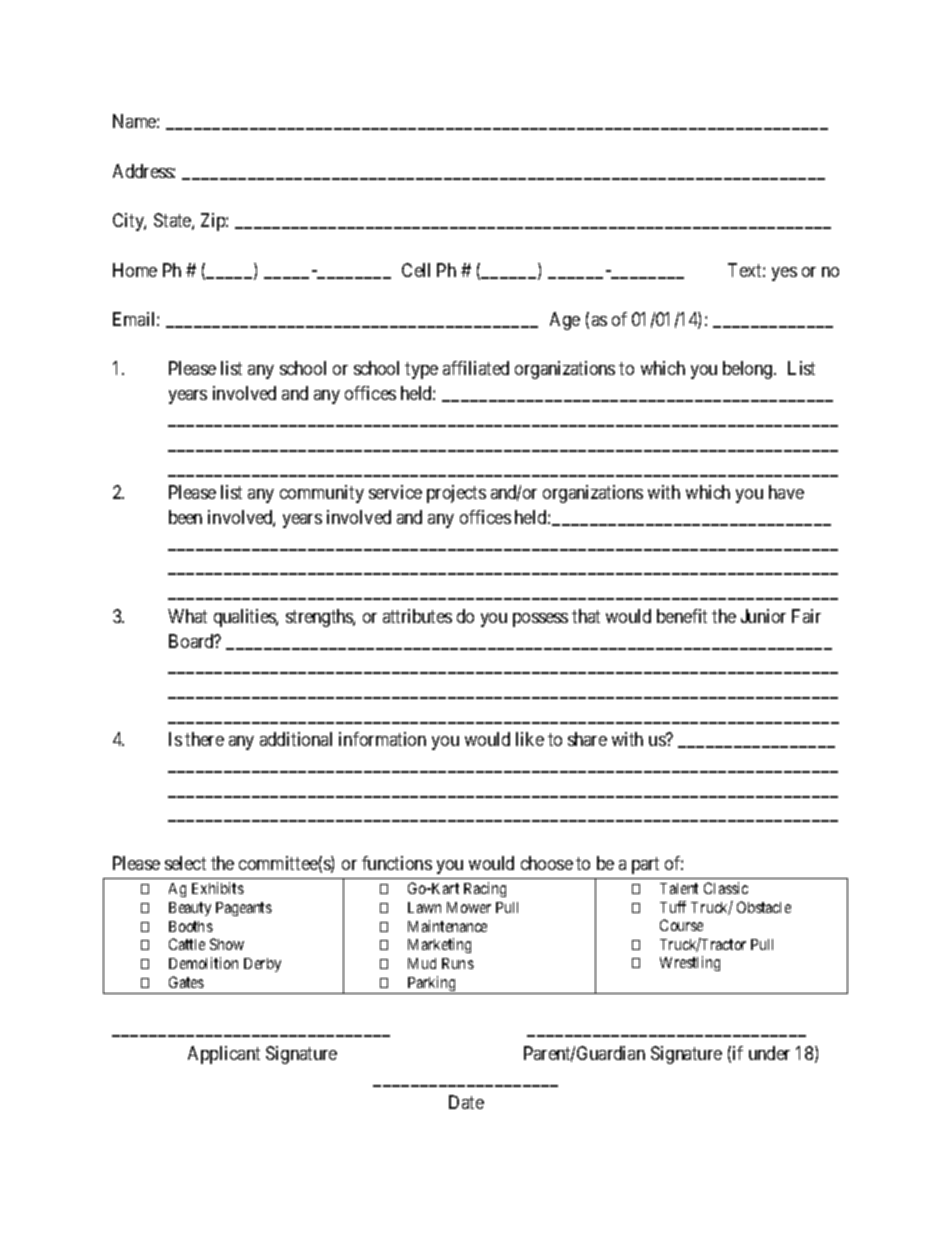  What do you see at coordinates (224, 1055) in the image?
I see `Applicant` at bounding box center [224, 1055].
